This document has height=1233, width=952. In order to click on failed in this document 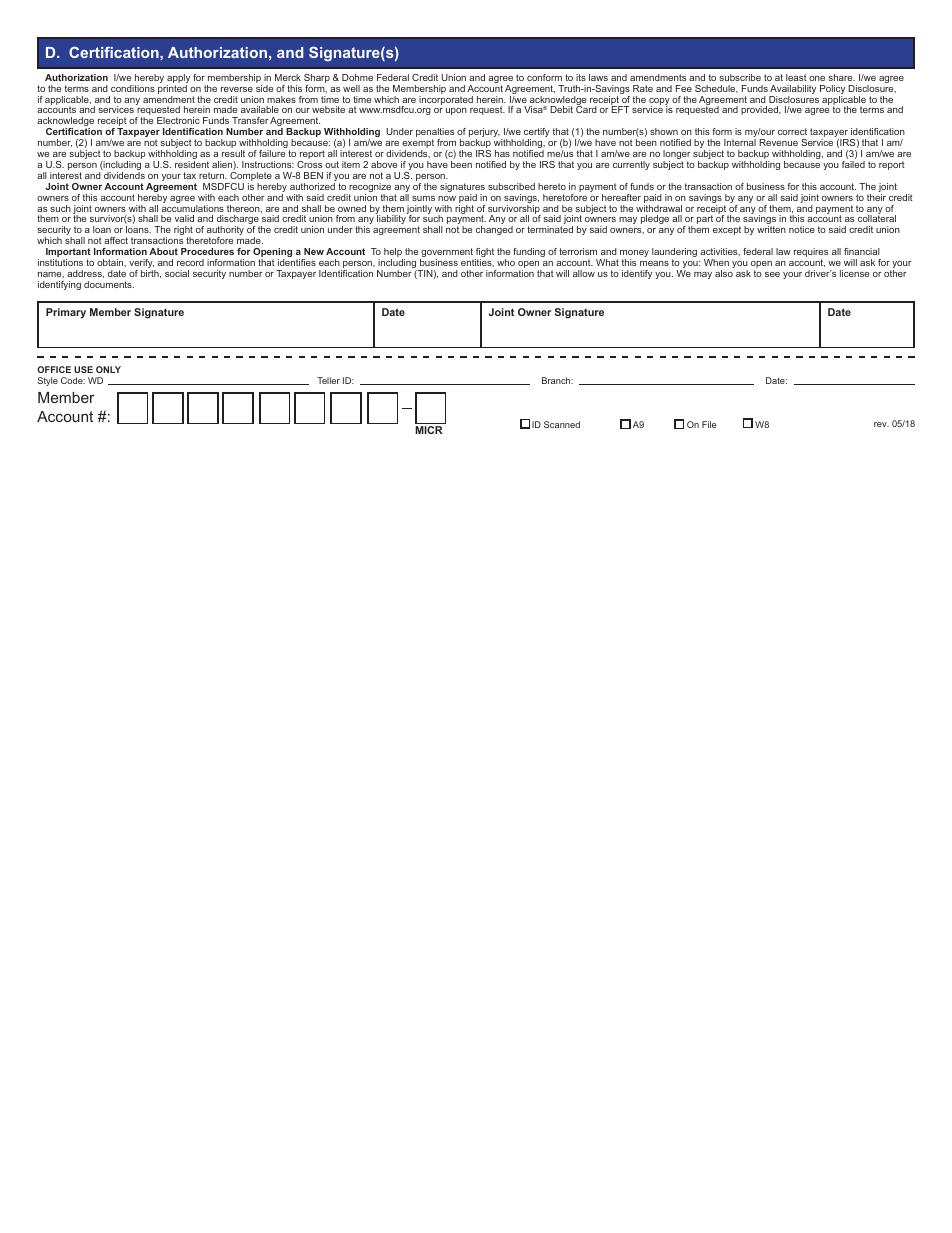, I will do `click(853, 164)`.
